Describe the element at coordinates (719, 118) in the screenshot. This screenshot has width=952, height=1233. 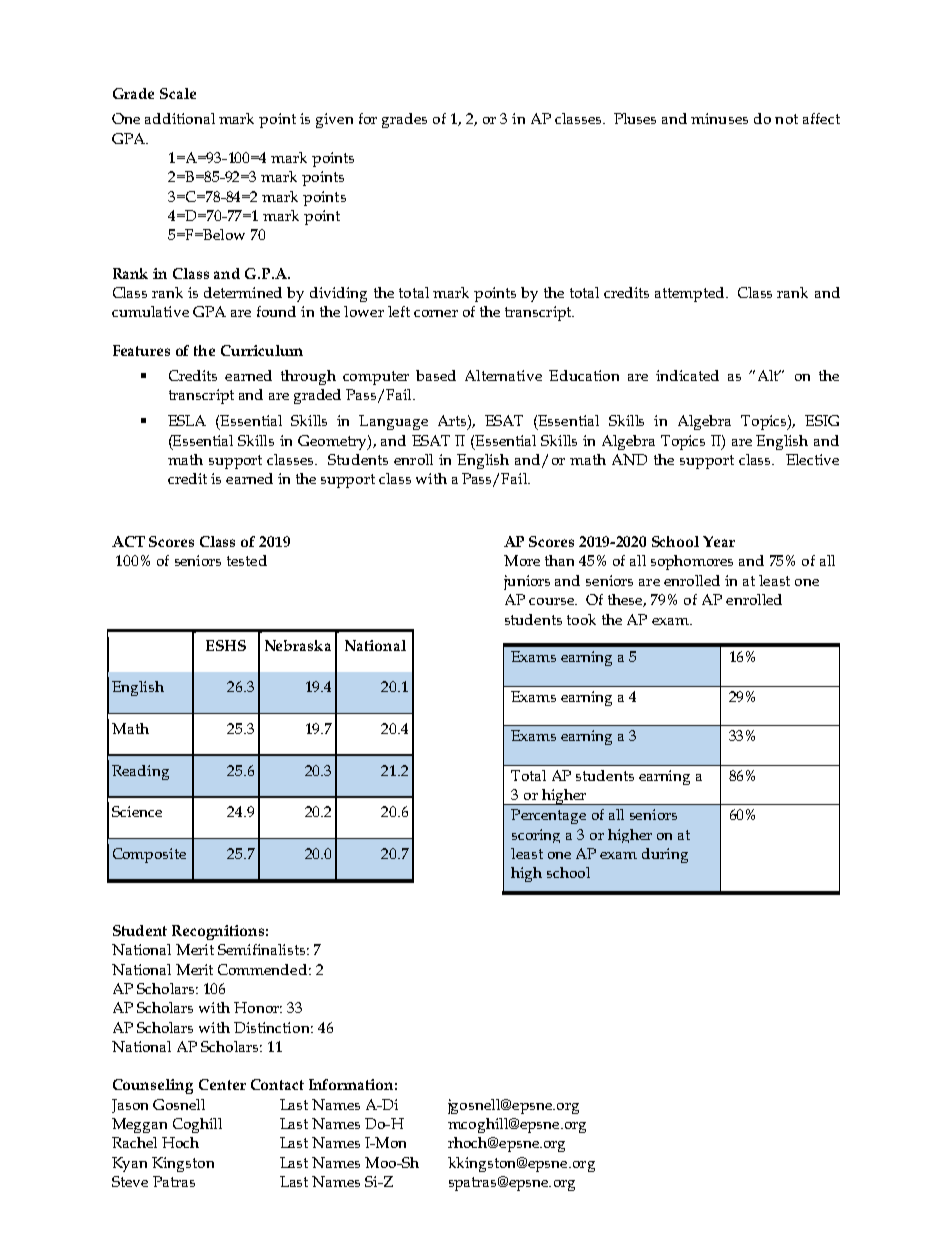
I see `minuses` at that location.
